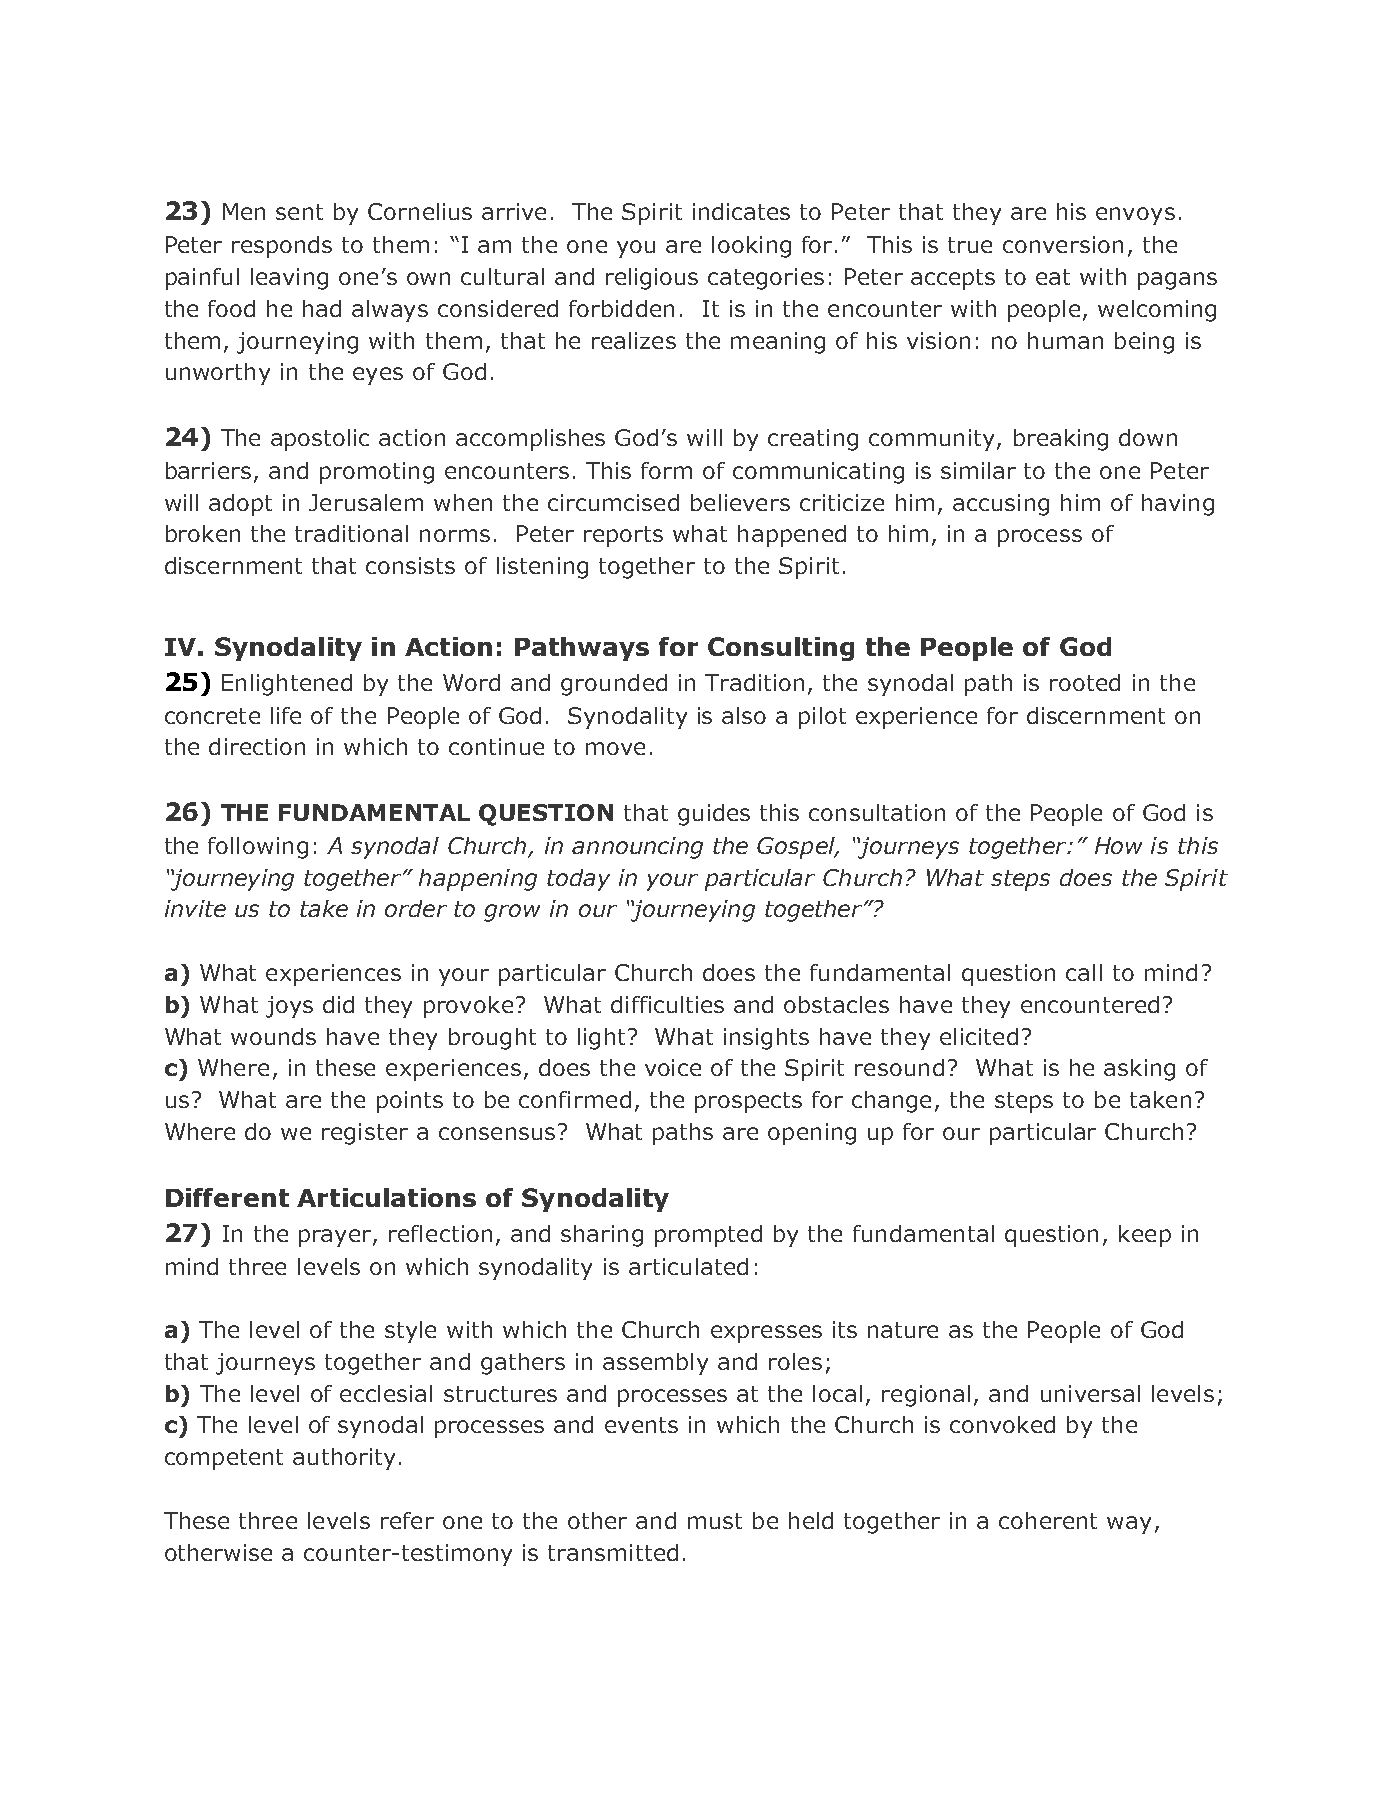 This document has width=1391, height=1800. Describe the element at coordinates (652, 279) in the document. I see `religious` at that location.
